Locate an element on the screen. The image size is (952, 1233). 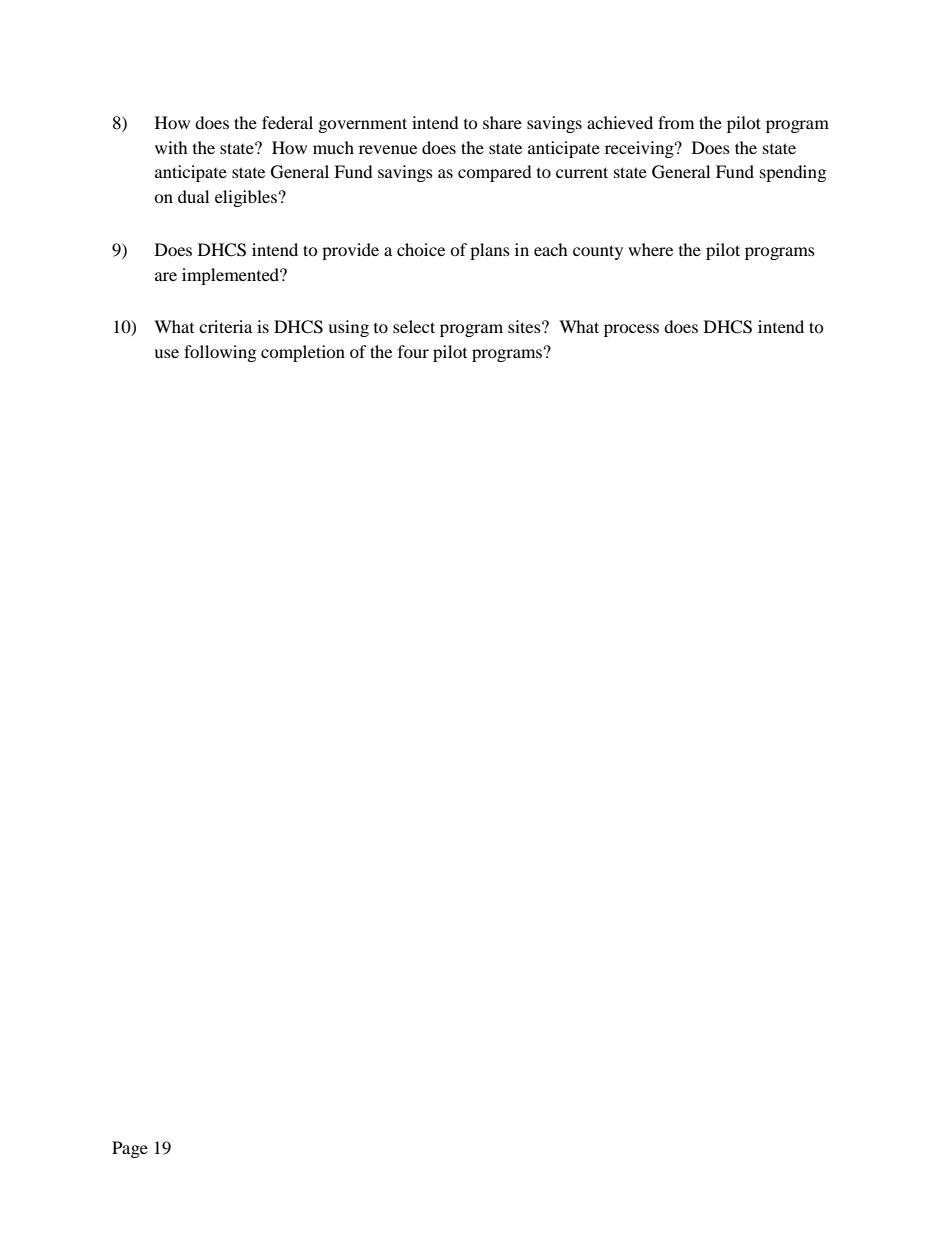
plans is located at coordinates (490, 251).
